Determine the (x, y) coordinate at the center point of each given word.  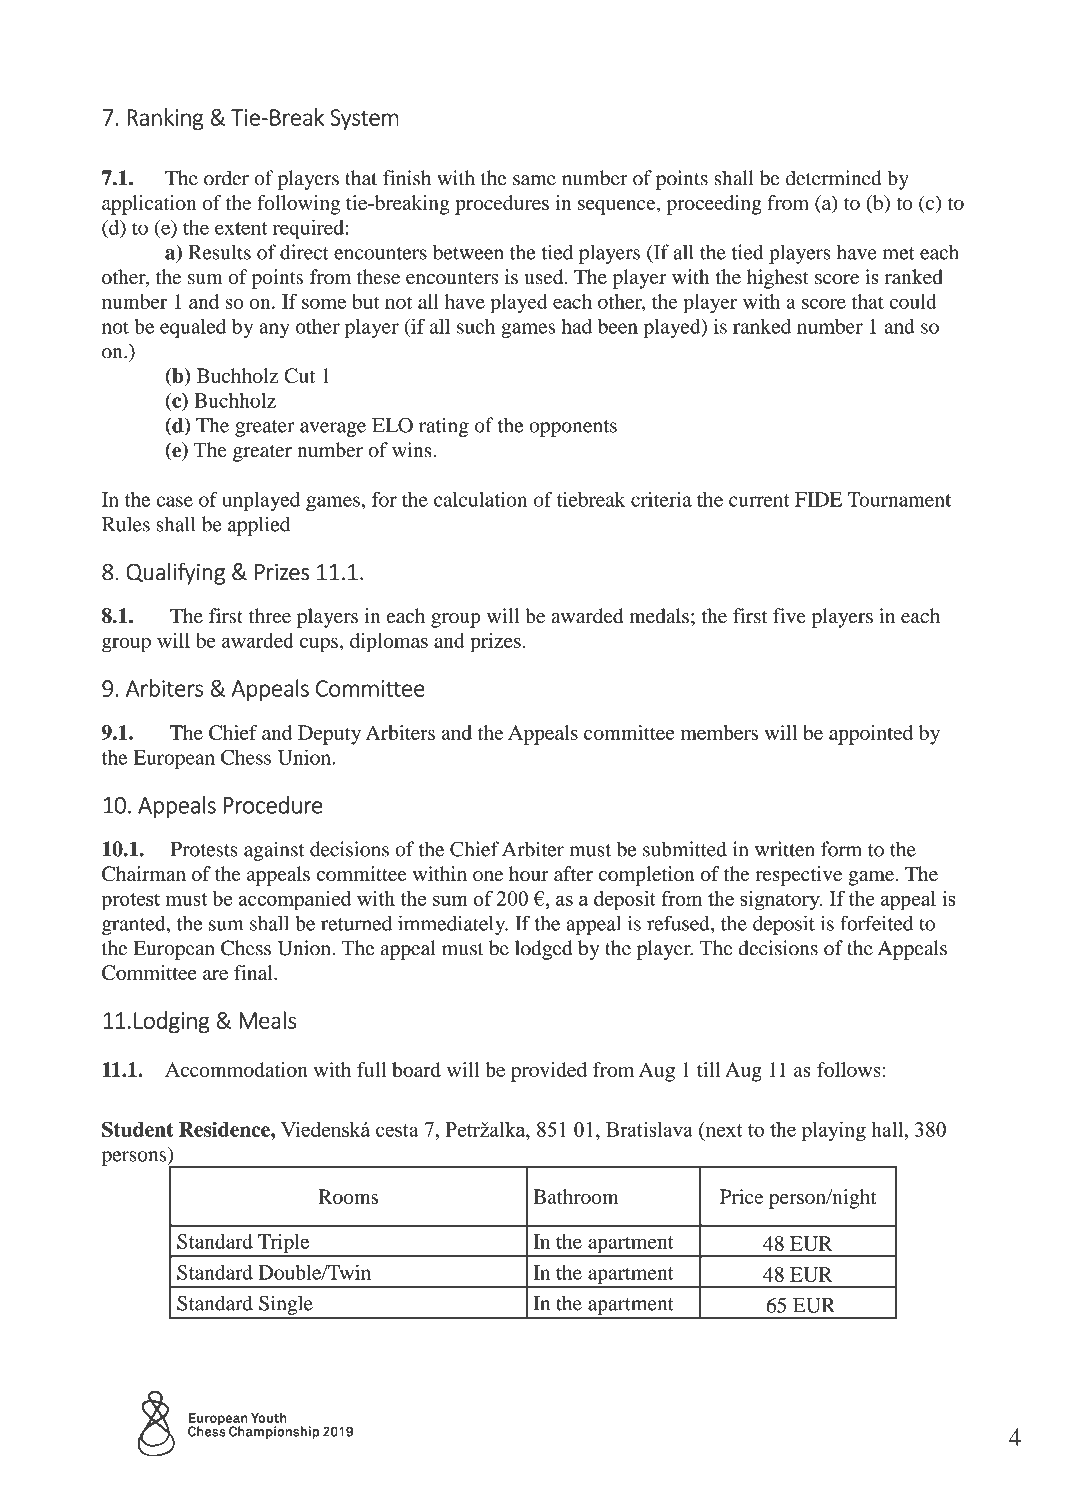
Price (741, 1196)
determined (834, 178)
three (270, 616)
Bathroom (575, 1196)
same (534, 180)
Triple (284, 1245)
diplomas (389, 643)
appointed (871, 735)
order (226, 178)
